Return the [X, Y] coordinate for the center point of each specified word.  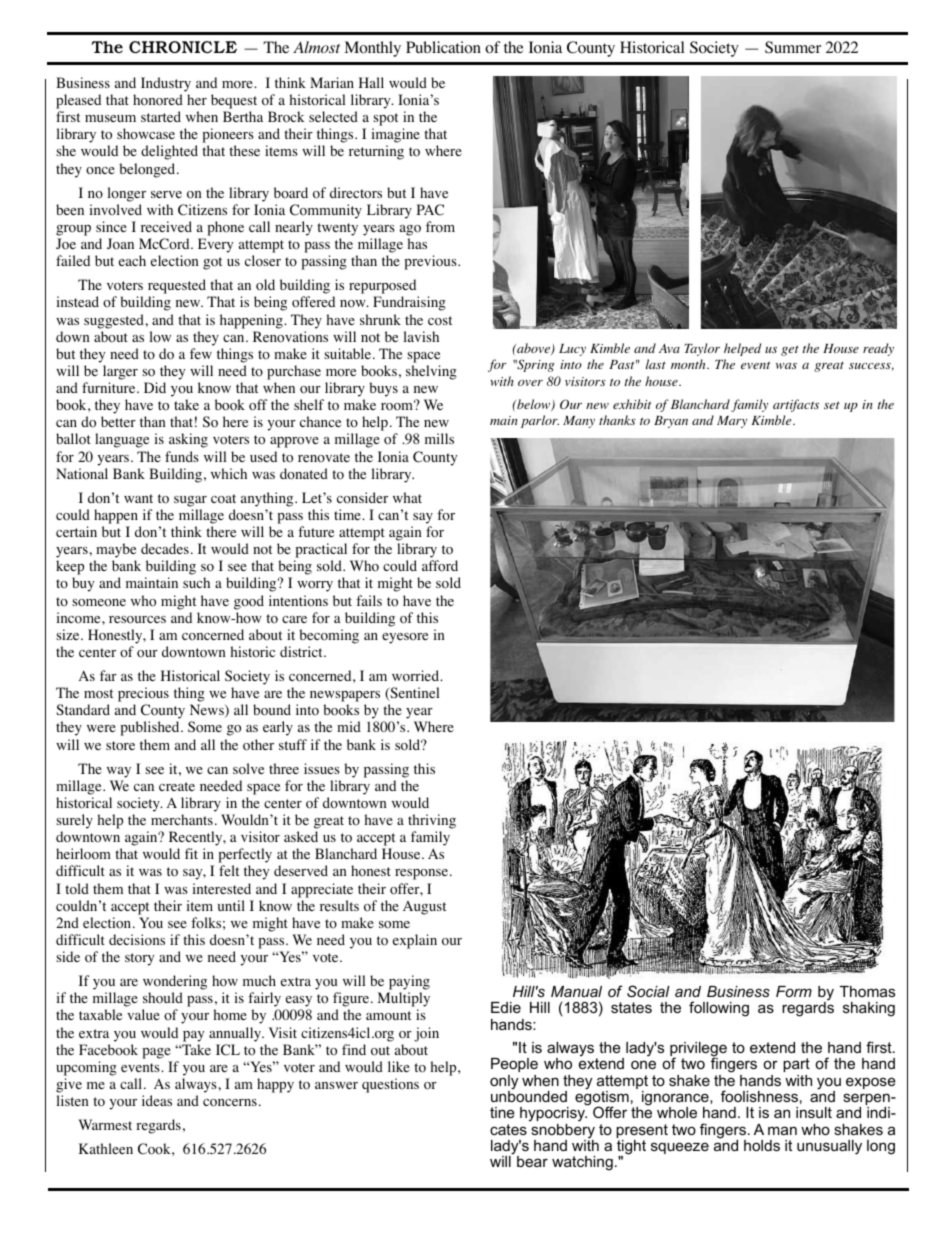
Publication [443, 47]
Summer [793, 47]
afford [440, 566]
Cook [155, 1149]
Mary [732, 422]
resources [137, 620]
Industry [166, 84]
